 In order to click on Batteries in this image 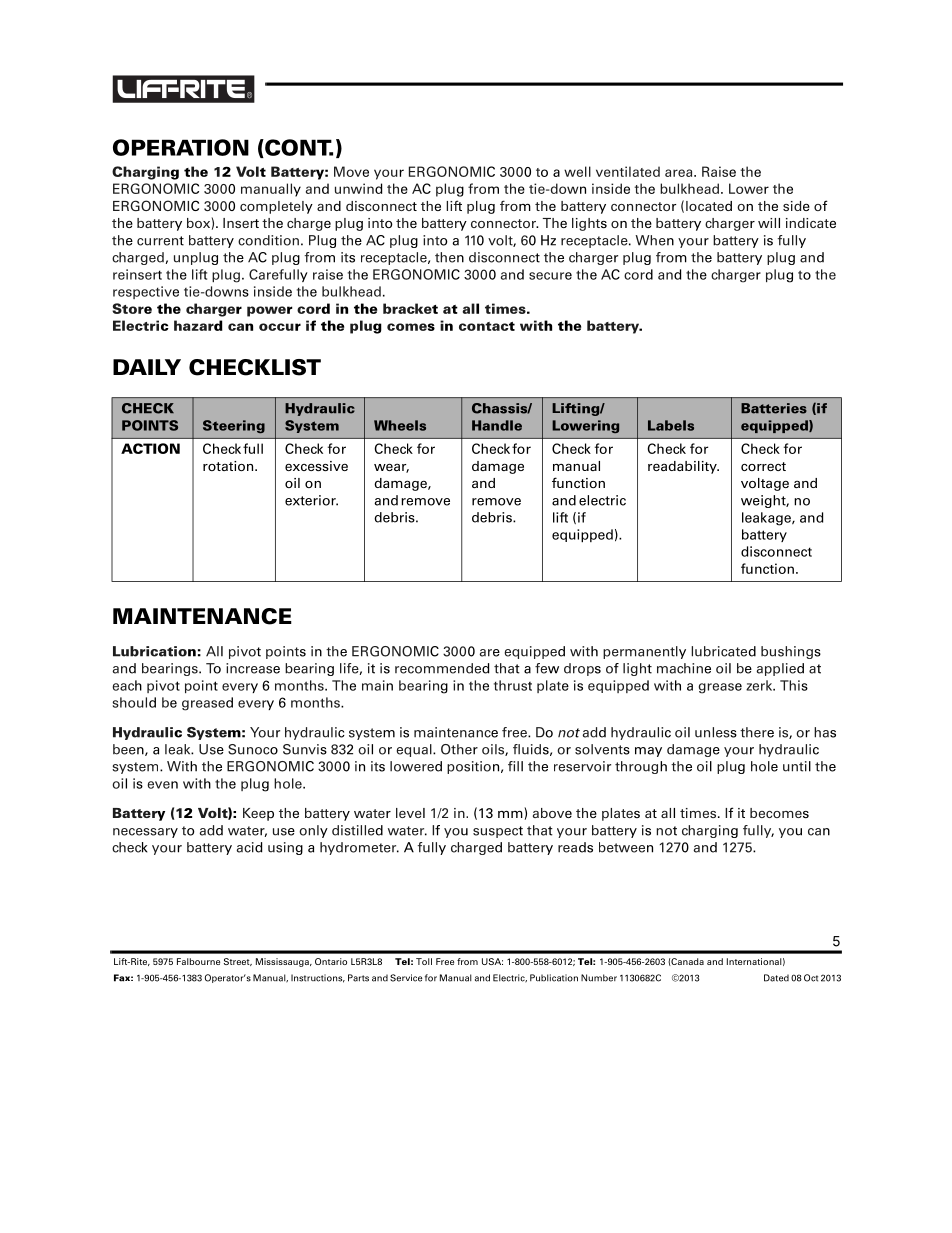, I will do `click(774, 408)`.
